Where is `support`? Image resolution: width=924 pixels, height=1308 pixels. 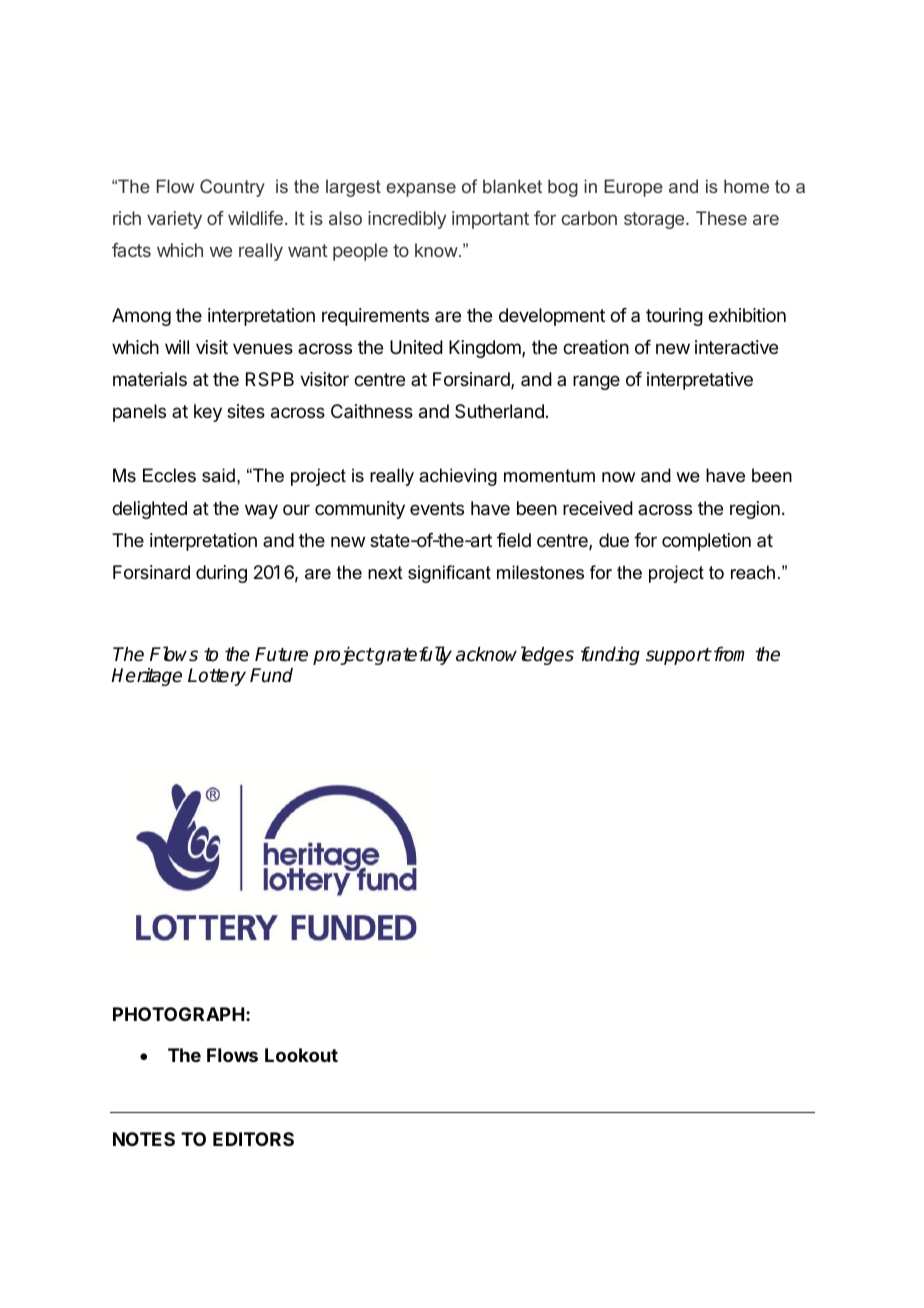
support is located at coordinates (678, 656).
